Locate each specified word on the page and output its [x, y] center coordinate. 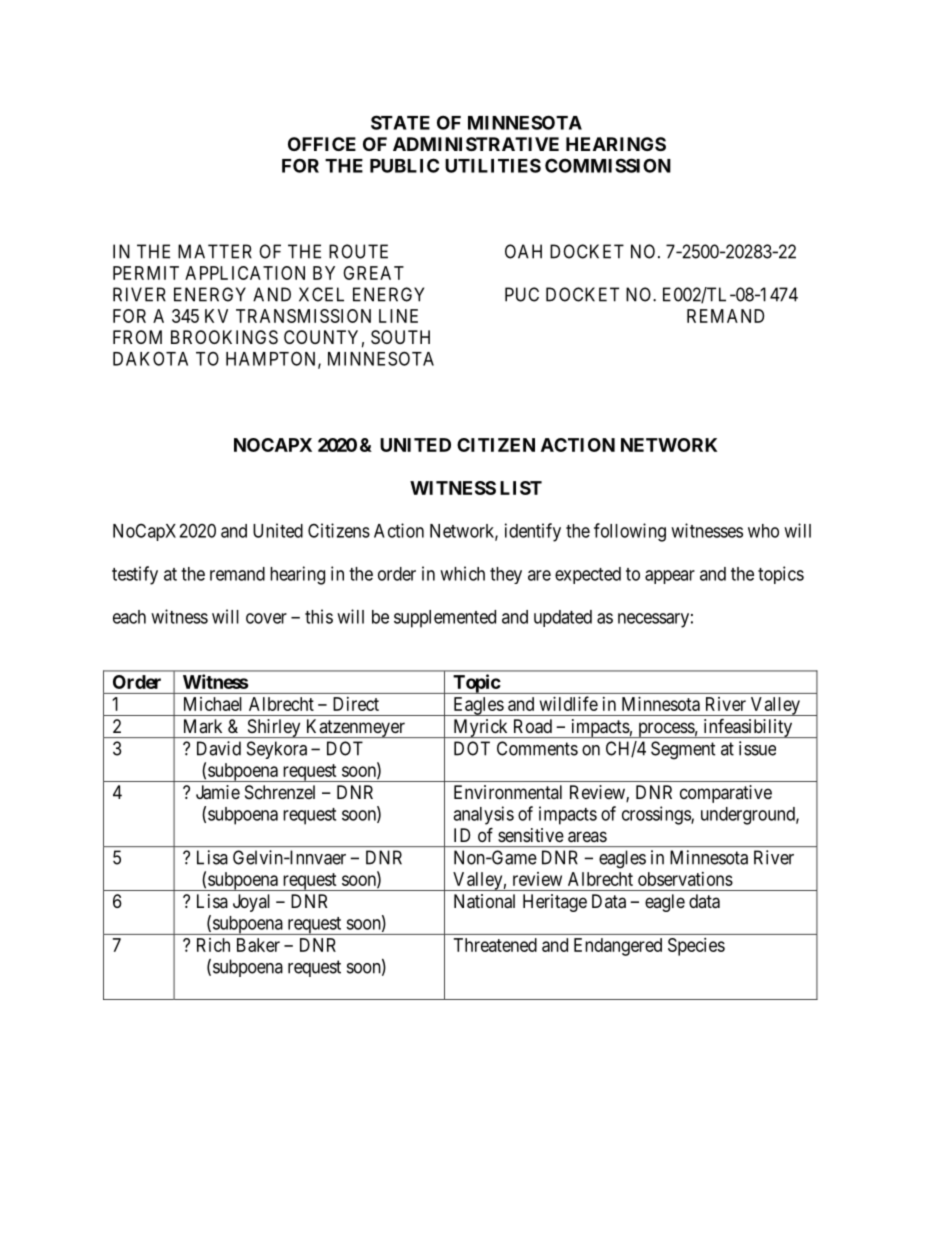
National [484, 901]
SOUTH [400, 337]
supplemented [445, 619]
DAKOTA [150, 358]
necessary [653, 620]
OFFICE [322, 144]
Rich [213, 945]
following [630, 532]
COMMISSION [608, 165]
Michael [213, 704]
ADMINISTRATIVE [476, 144]
